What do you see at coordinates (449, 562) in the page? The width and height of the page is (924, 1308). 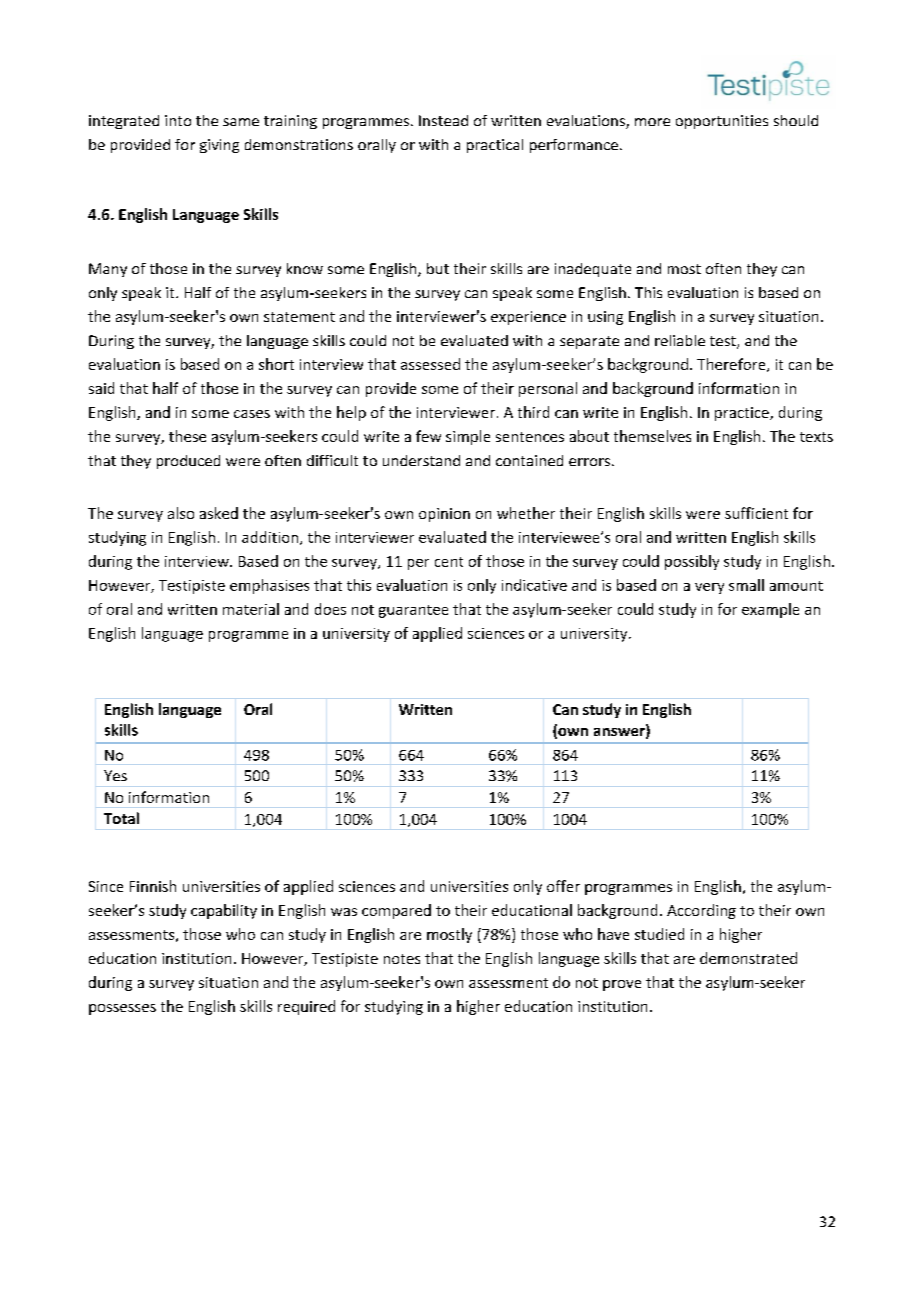 I see `cent` at bounding box center [449, 562].
